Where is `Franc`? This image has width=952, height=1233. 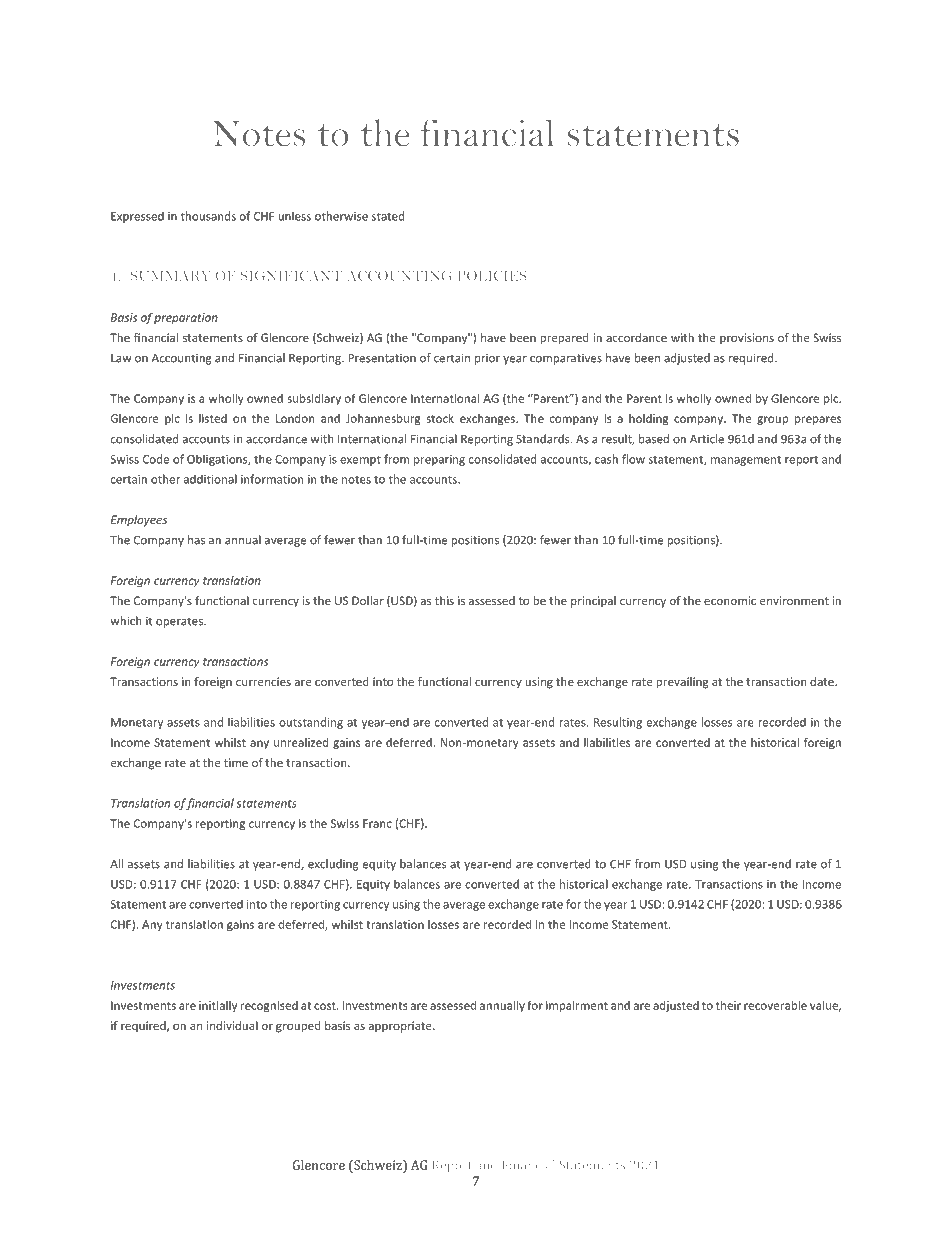
Franc is located at coordinates (377, 823).
